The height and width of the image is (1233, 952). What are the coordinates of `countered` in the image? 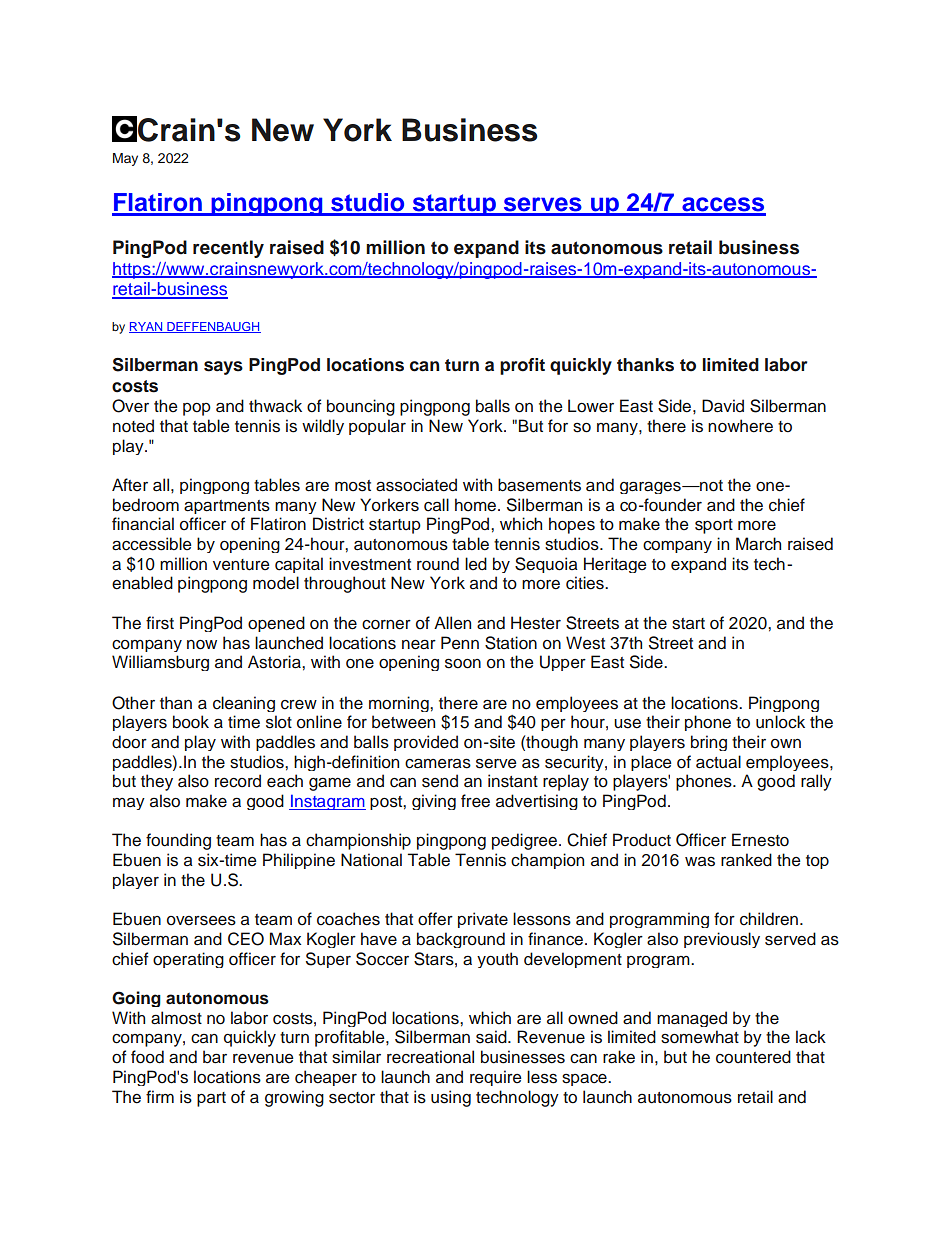 It's located at (753, 1057).
